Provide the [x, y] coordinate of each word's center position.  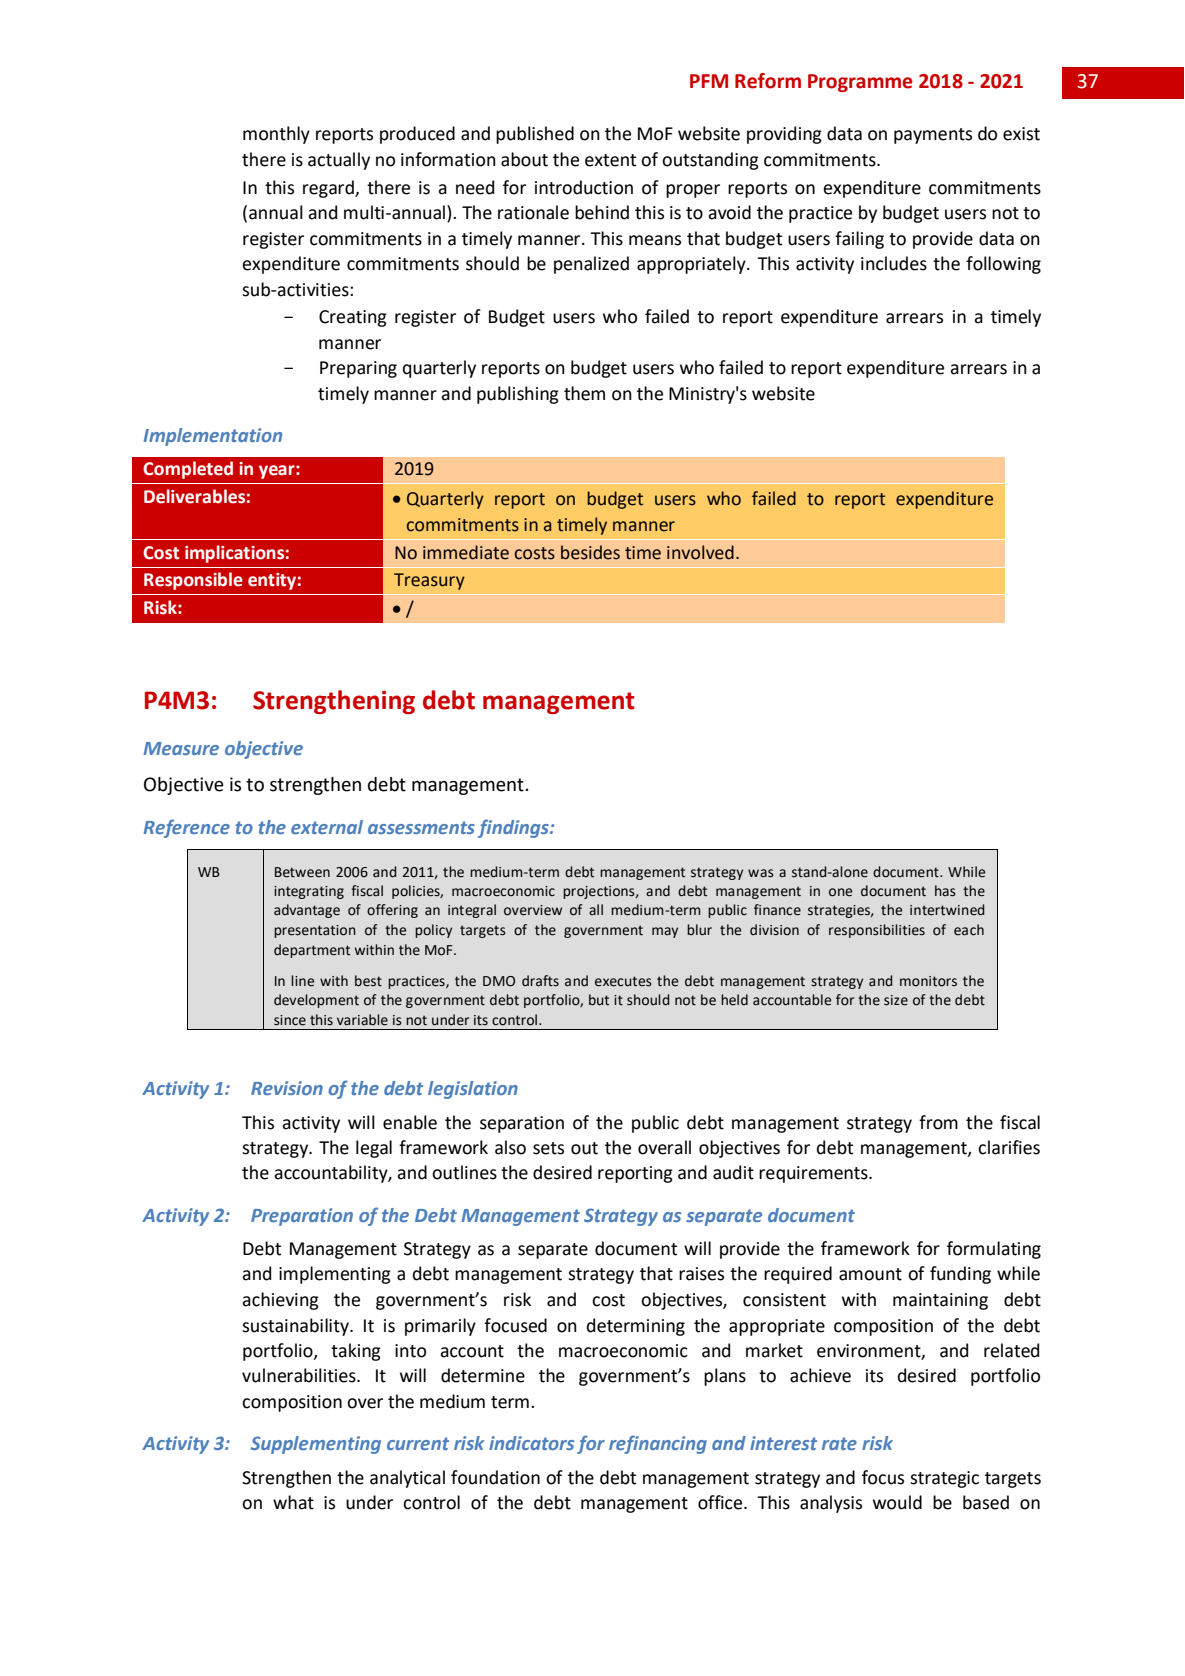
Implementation [212, 437]
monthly [276, 135]
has [945, 891]
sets [548, 1148]
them [584, 393]
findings [514, 828]
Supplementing [316, 1445]
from [938, 1122]
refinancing [658, 1444]
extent [610, 160]
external [327, 827]
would [897, 1502]
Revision [287, 1088]
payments [933, 136]
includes [894, 263]
